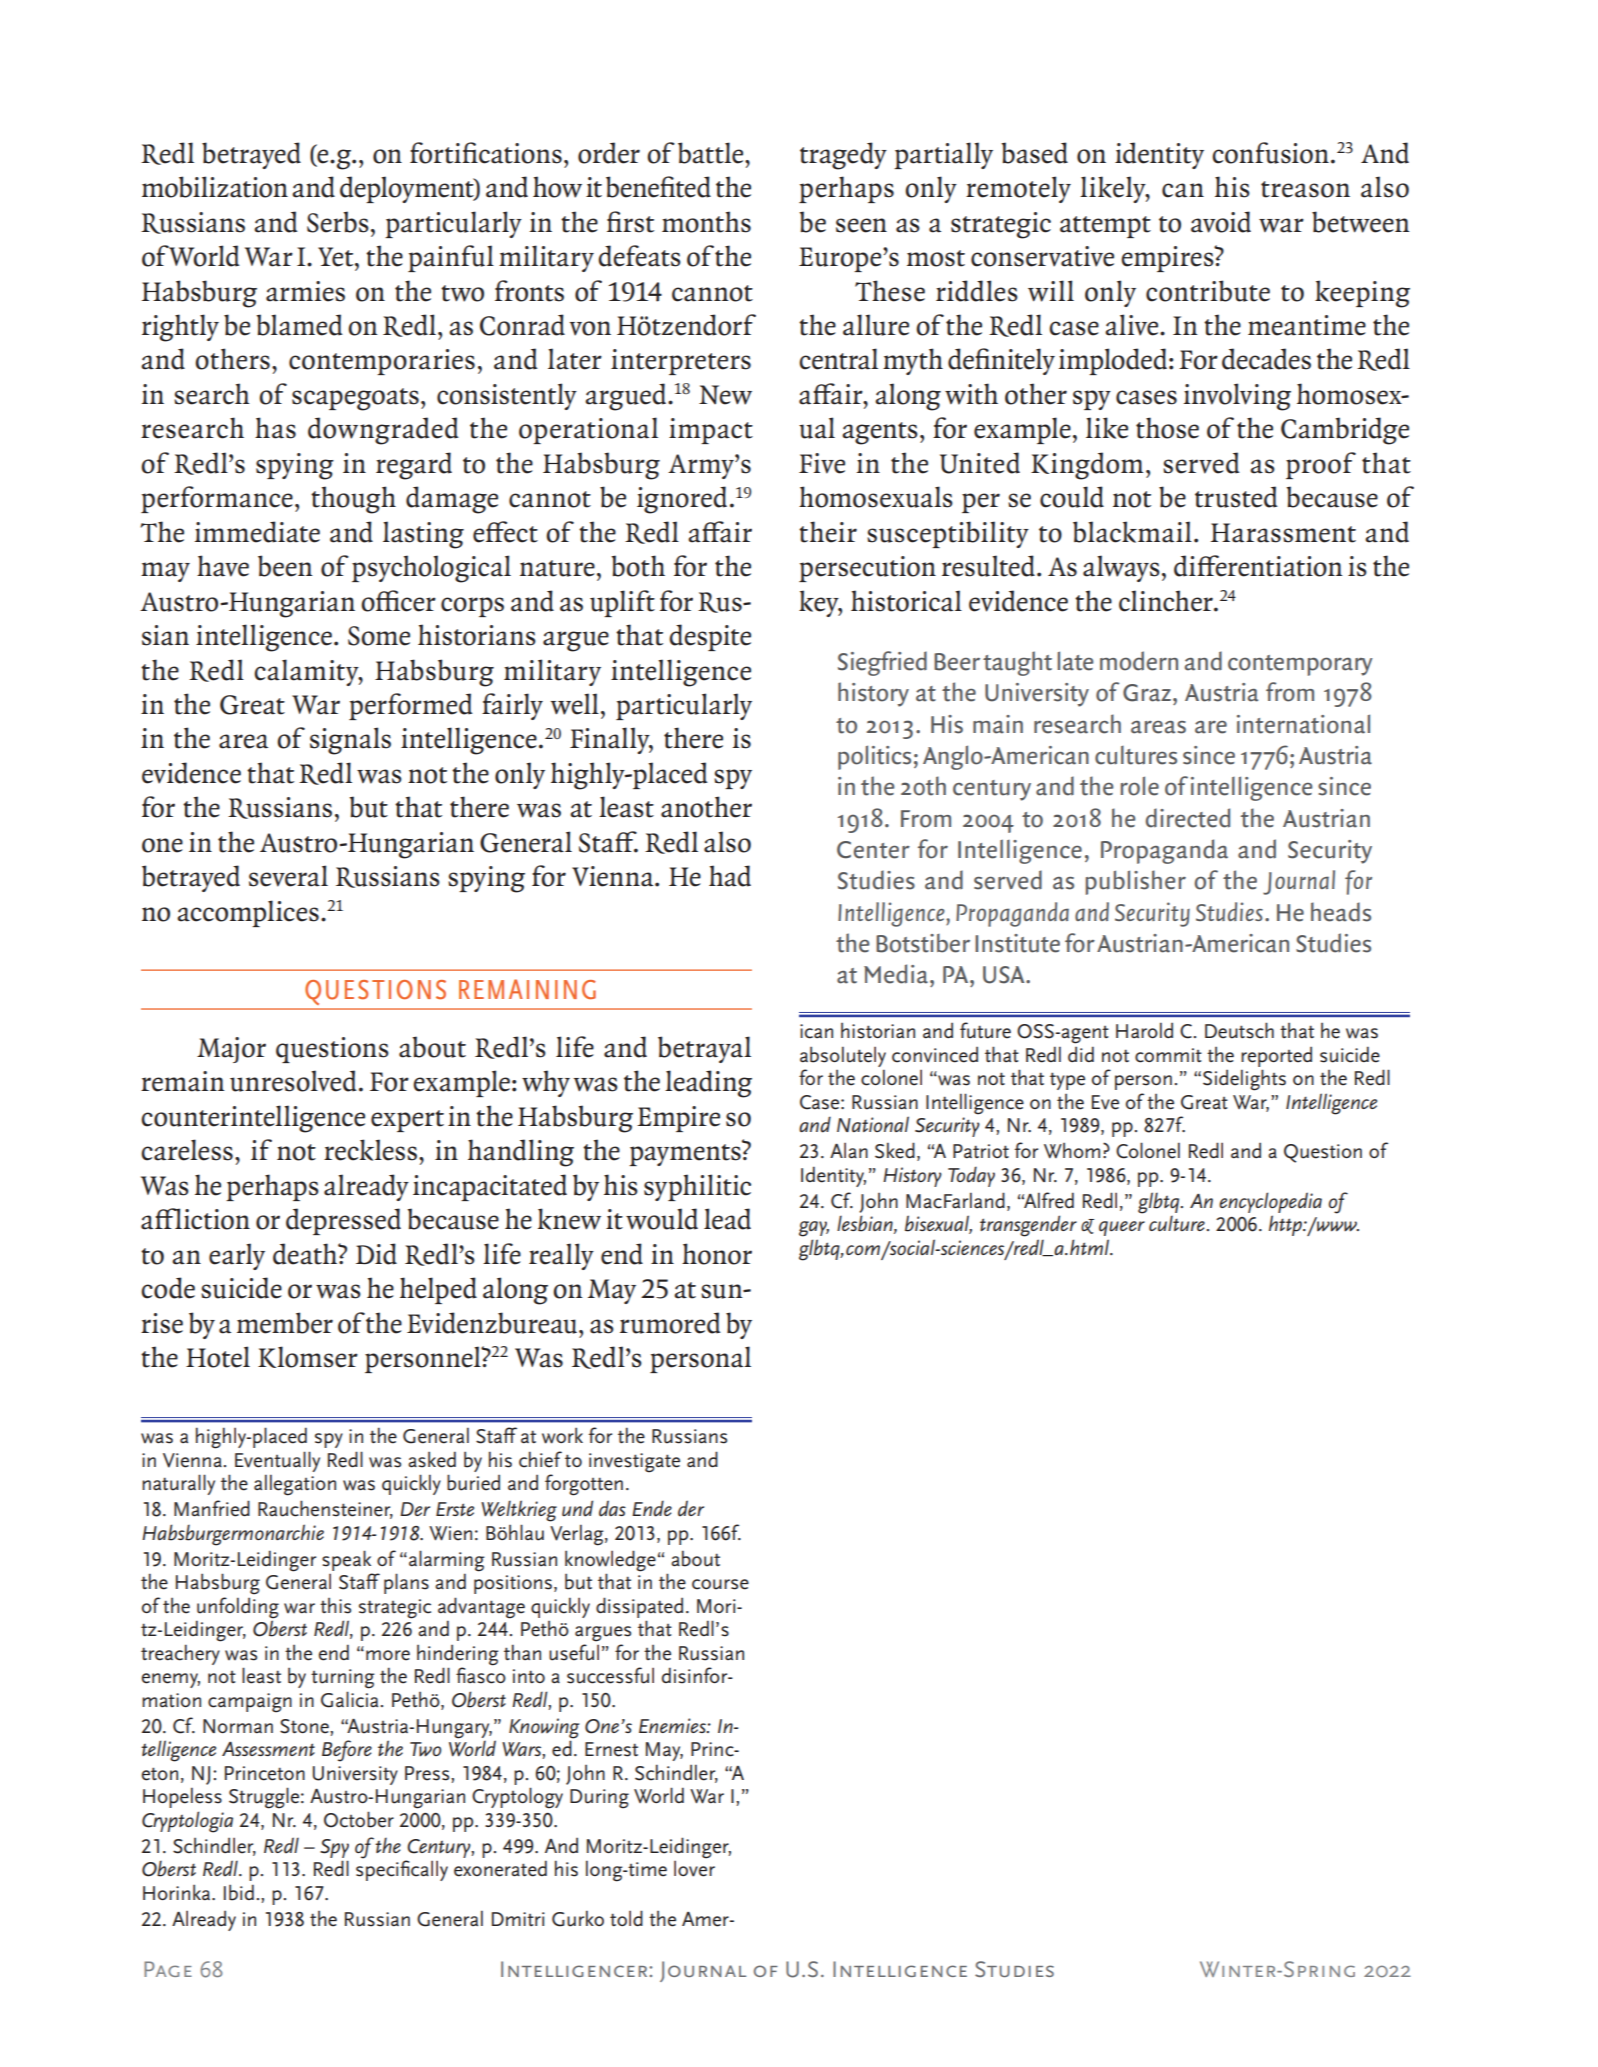 The image size is (1598, 2067). What do you see at coordinates (1221, 222) in the image?
I see `avoid` at bounding box center [1221, 222].
